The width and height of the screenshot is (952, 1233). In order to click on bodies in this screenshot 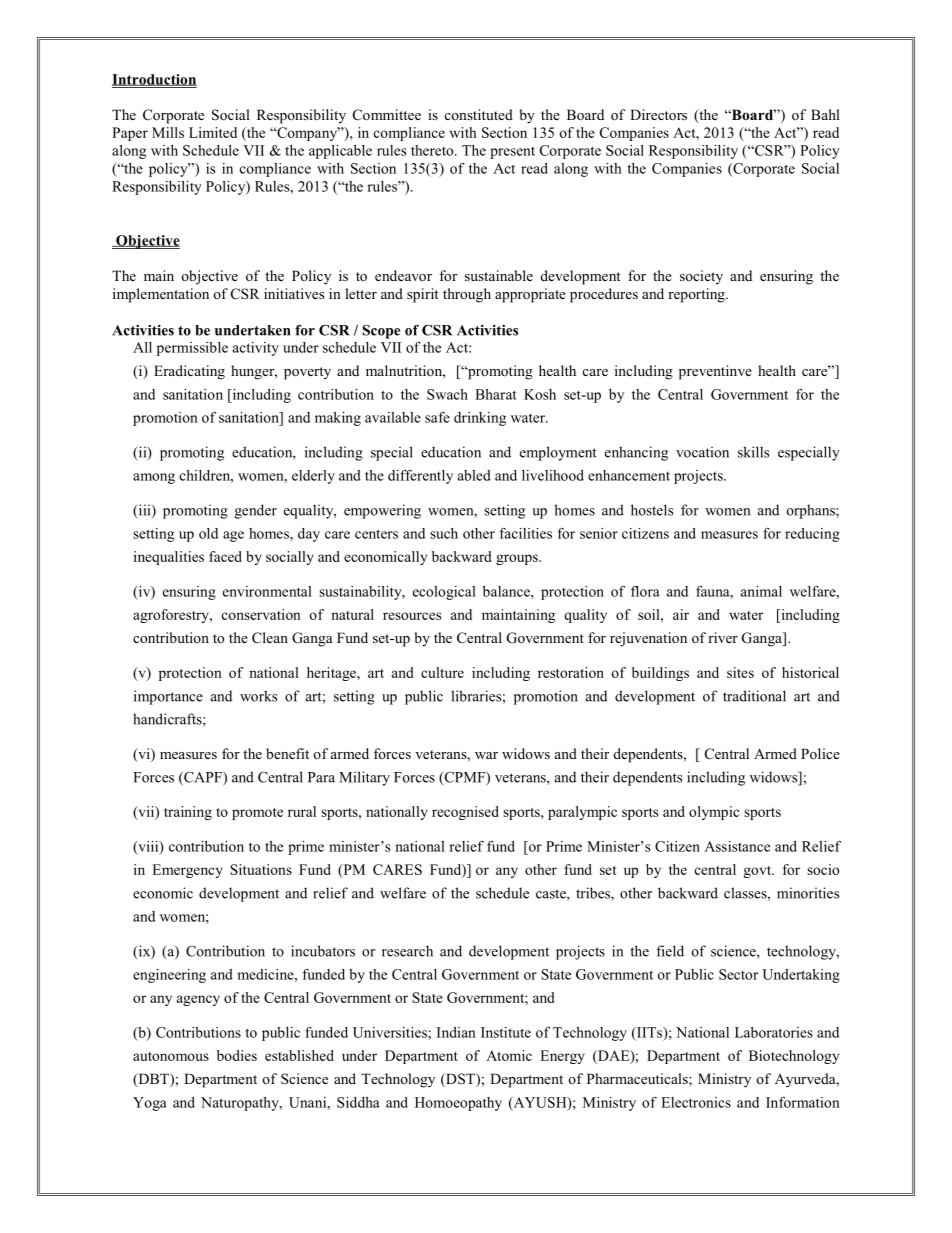, I will do `click(237, 1055)`.
